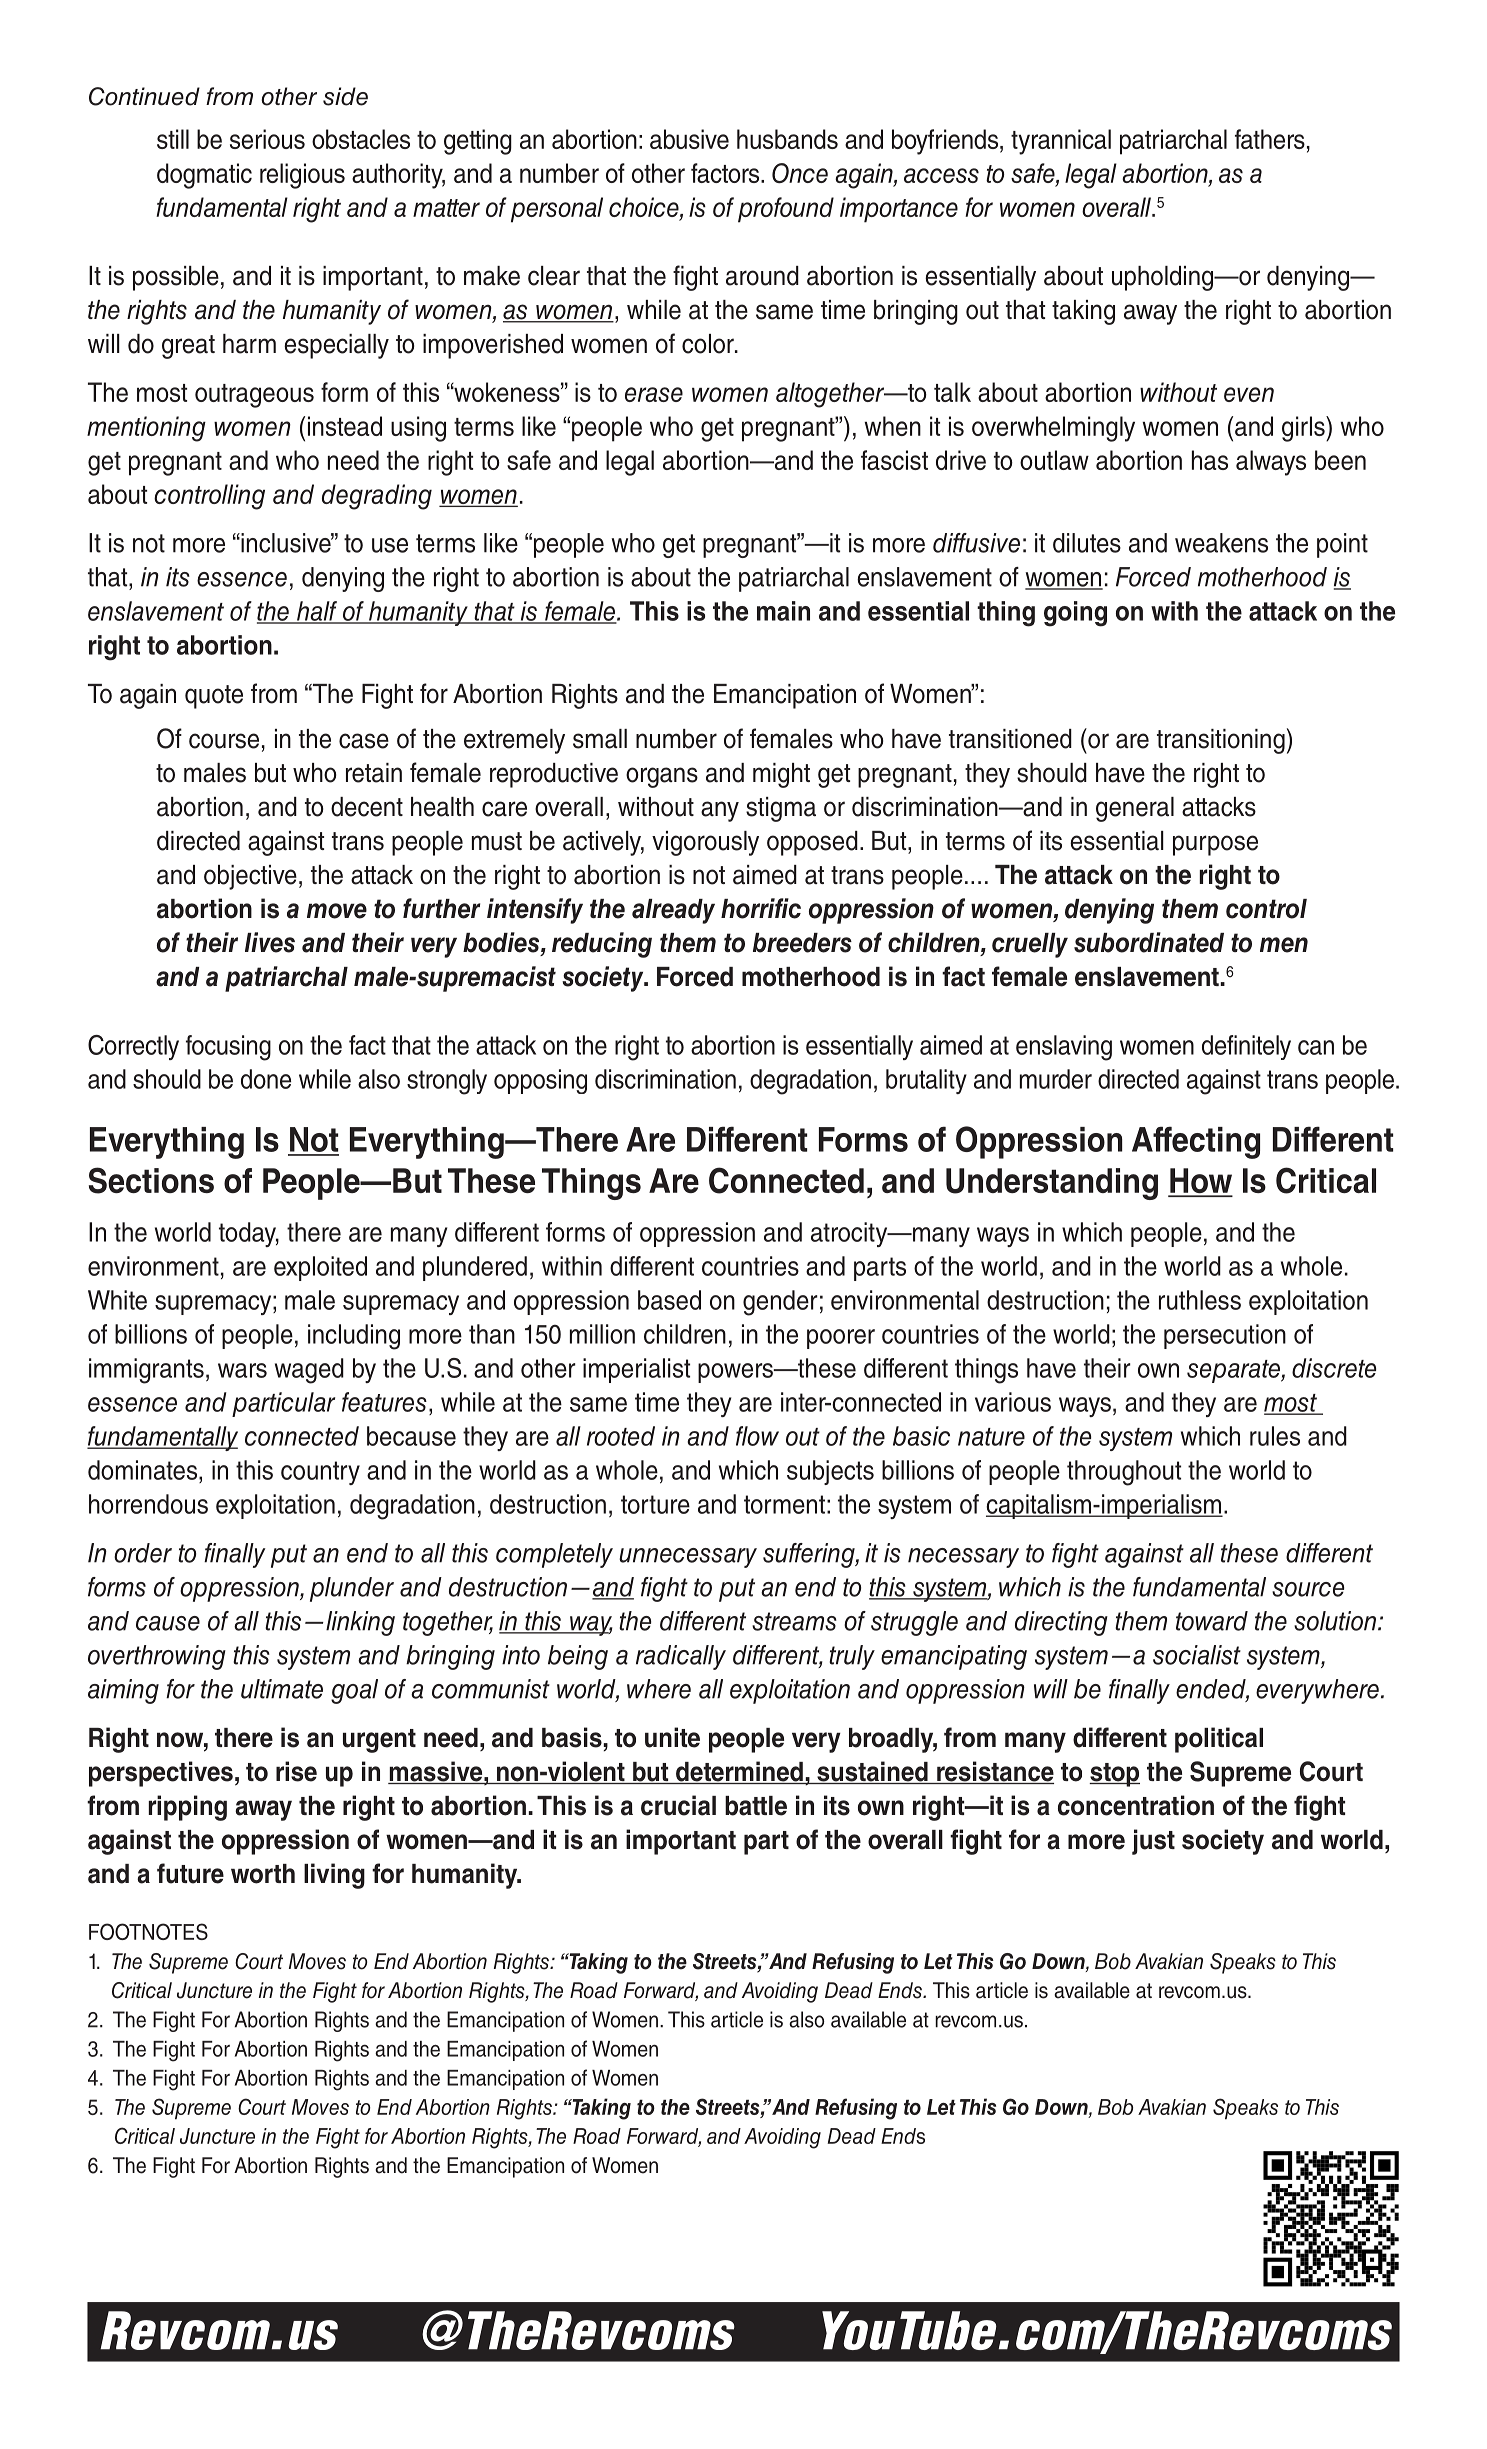 This page has width=1487, height=2449. What do you see at coordinates (266, 1079) in the page?
I see `done` at bounding box center [266, 1079].
